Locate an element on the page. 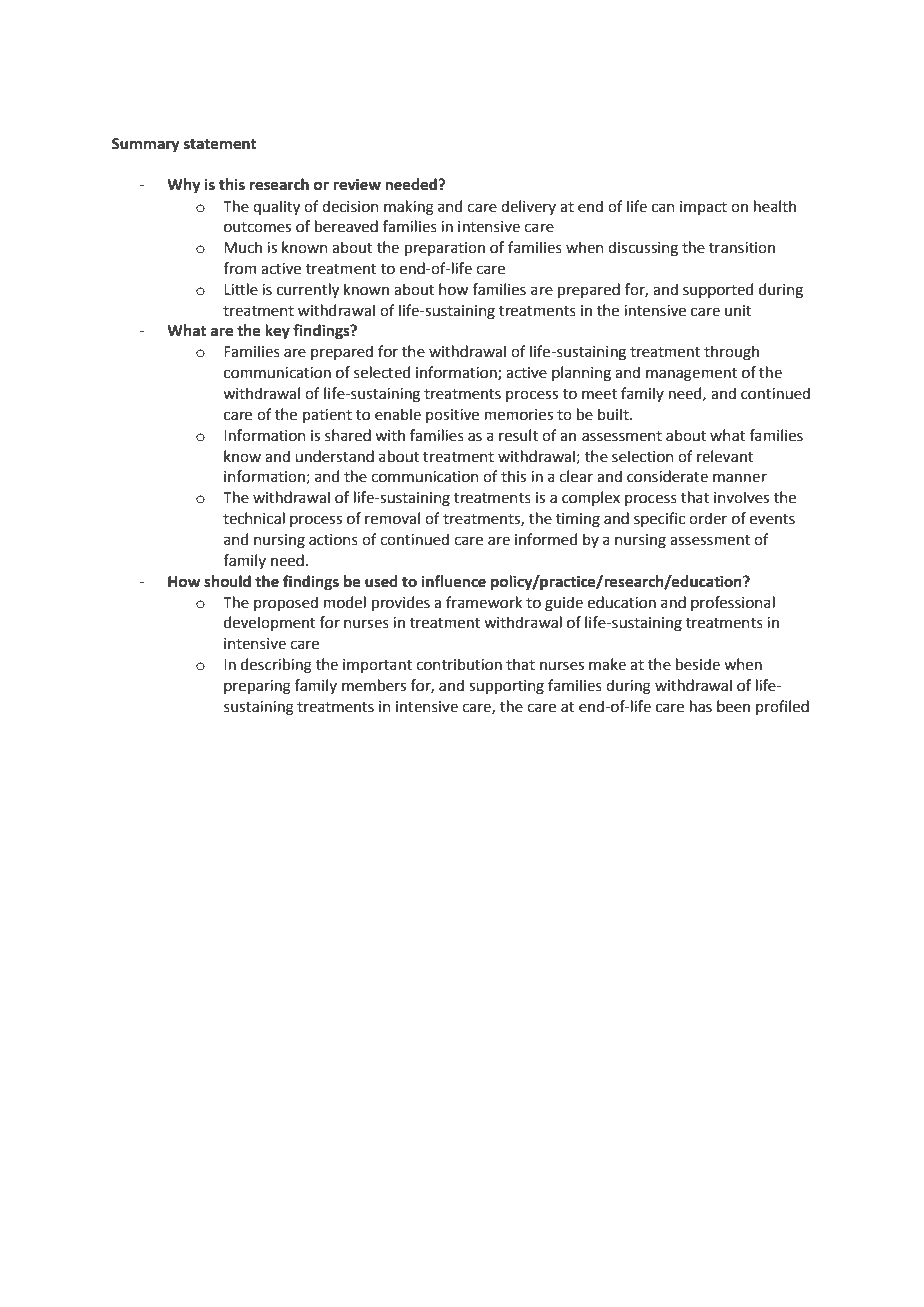 The height and width of the document is (1307, 924). order is located at coordinates (708, 518).
